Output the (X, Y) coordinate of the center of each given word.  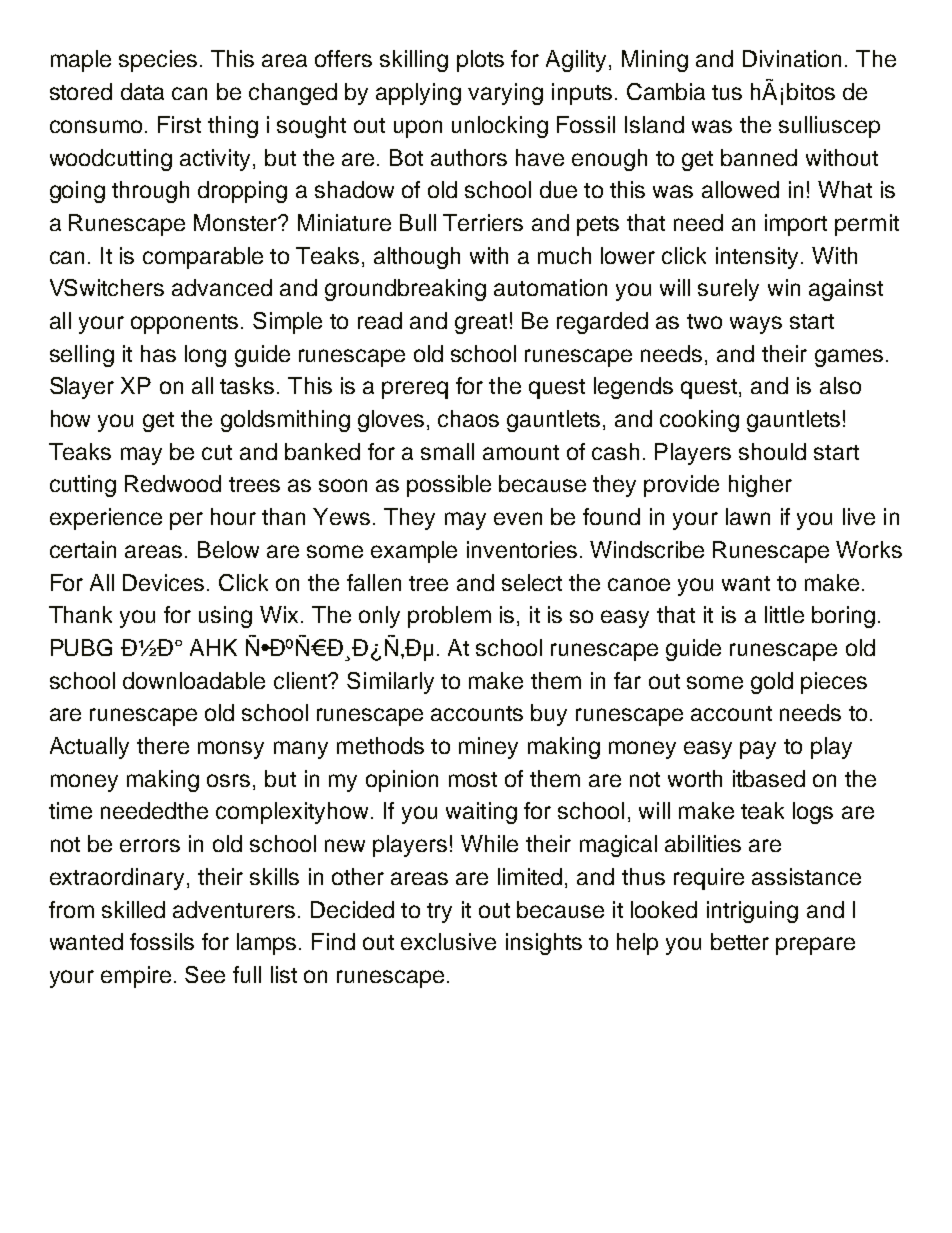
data (142, 91)
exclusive (448, 941)
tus (727, 92)
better (740, 941)
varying (505, 94)
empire (136, 977)
